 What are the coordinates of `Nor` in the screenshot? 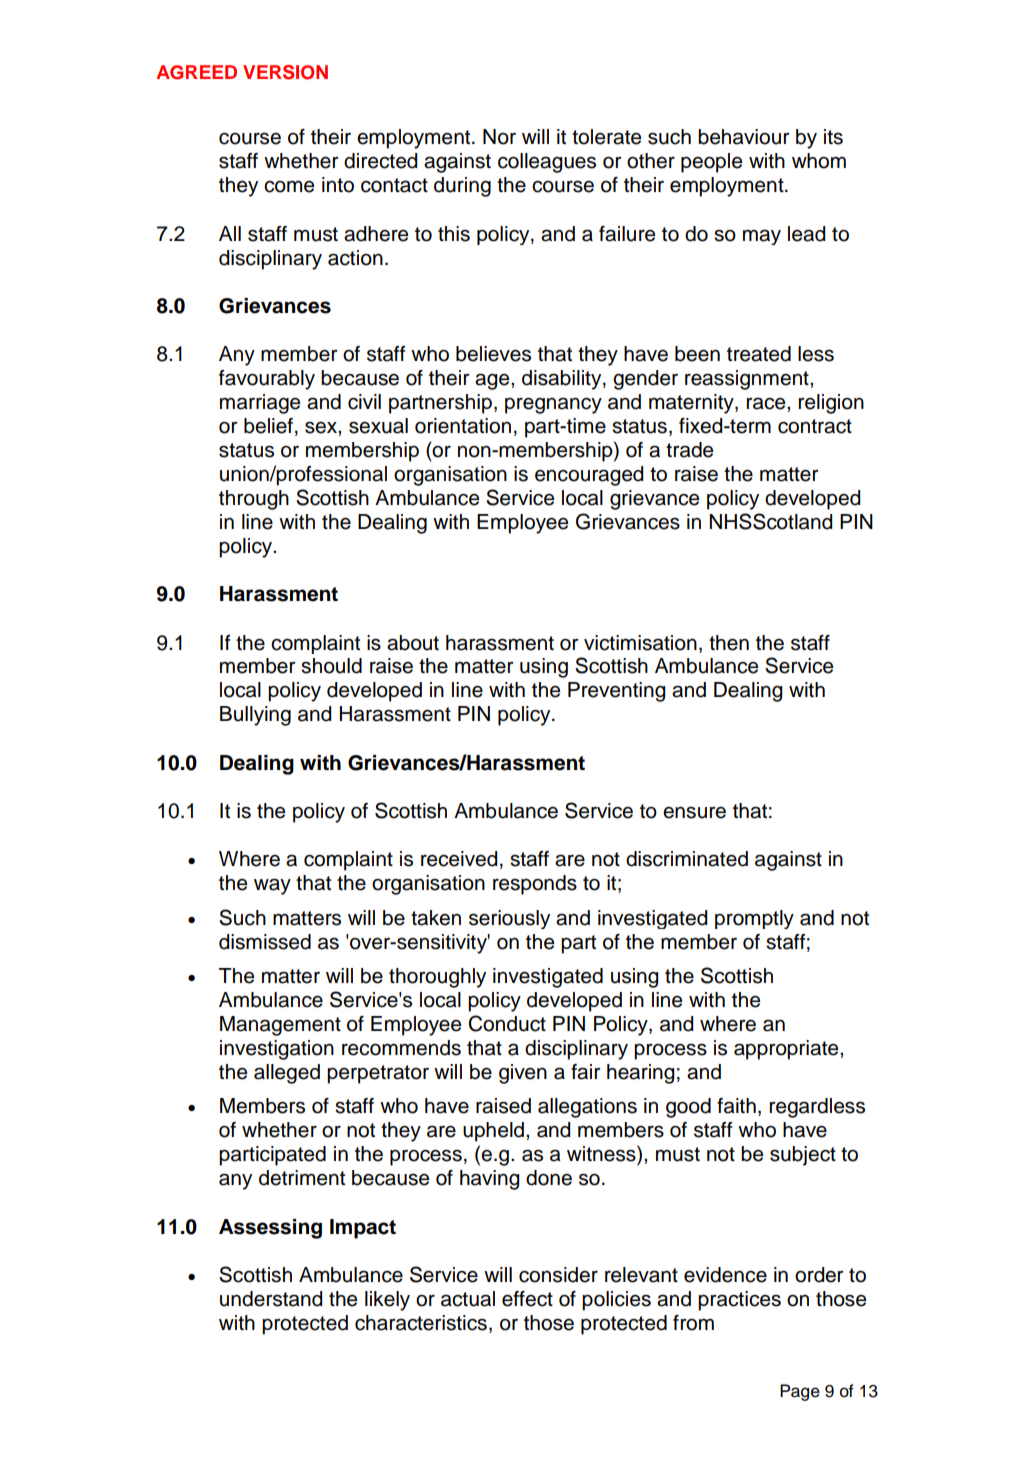 It's located at (499, 137).
